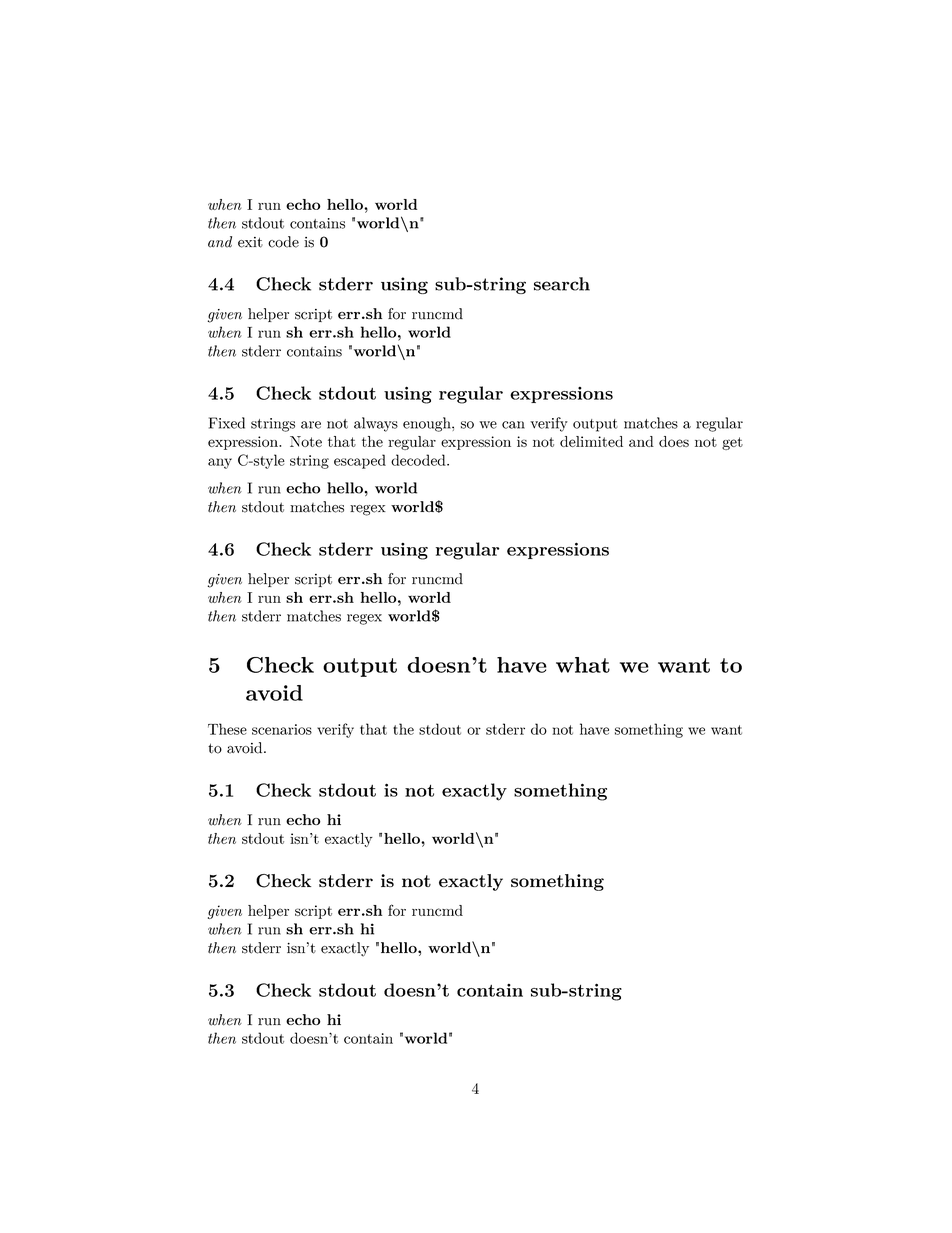 This page has width=952, height=1233. I want to click on exit, so click(250, 242).
